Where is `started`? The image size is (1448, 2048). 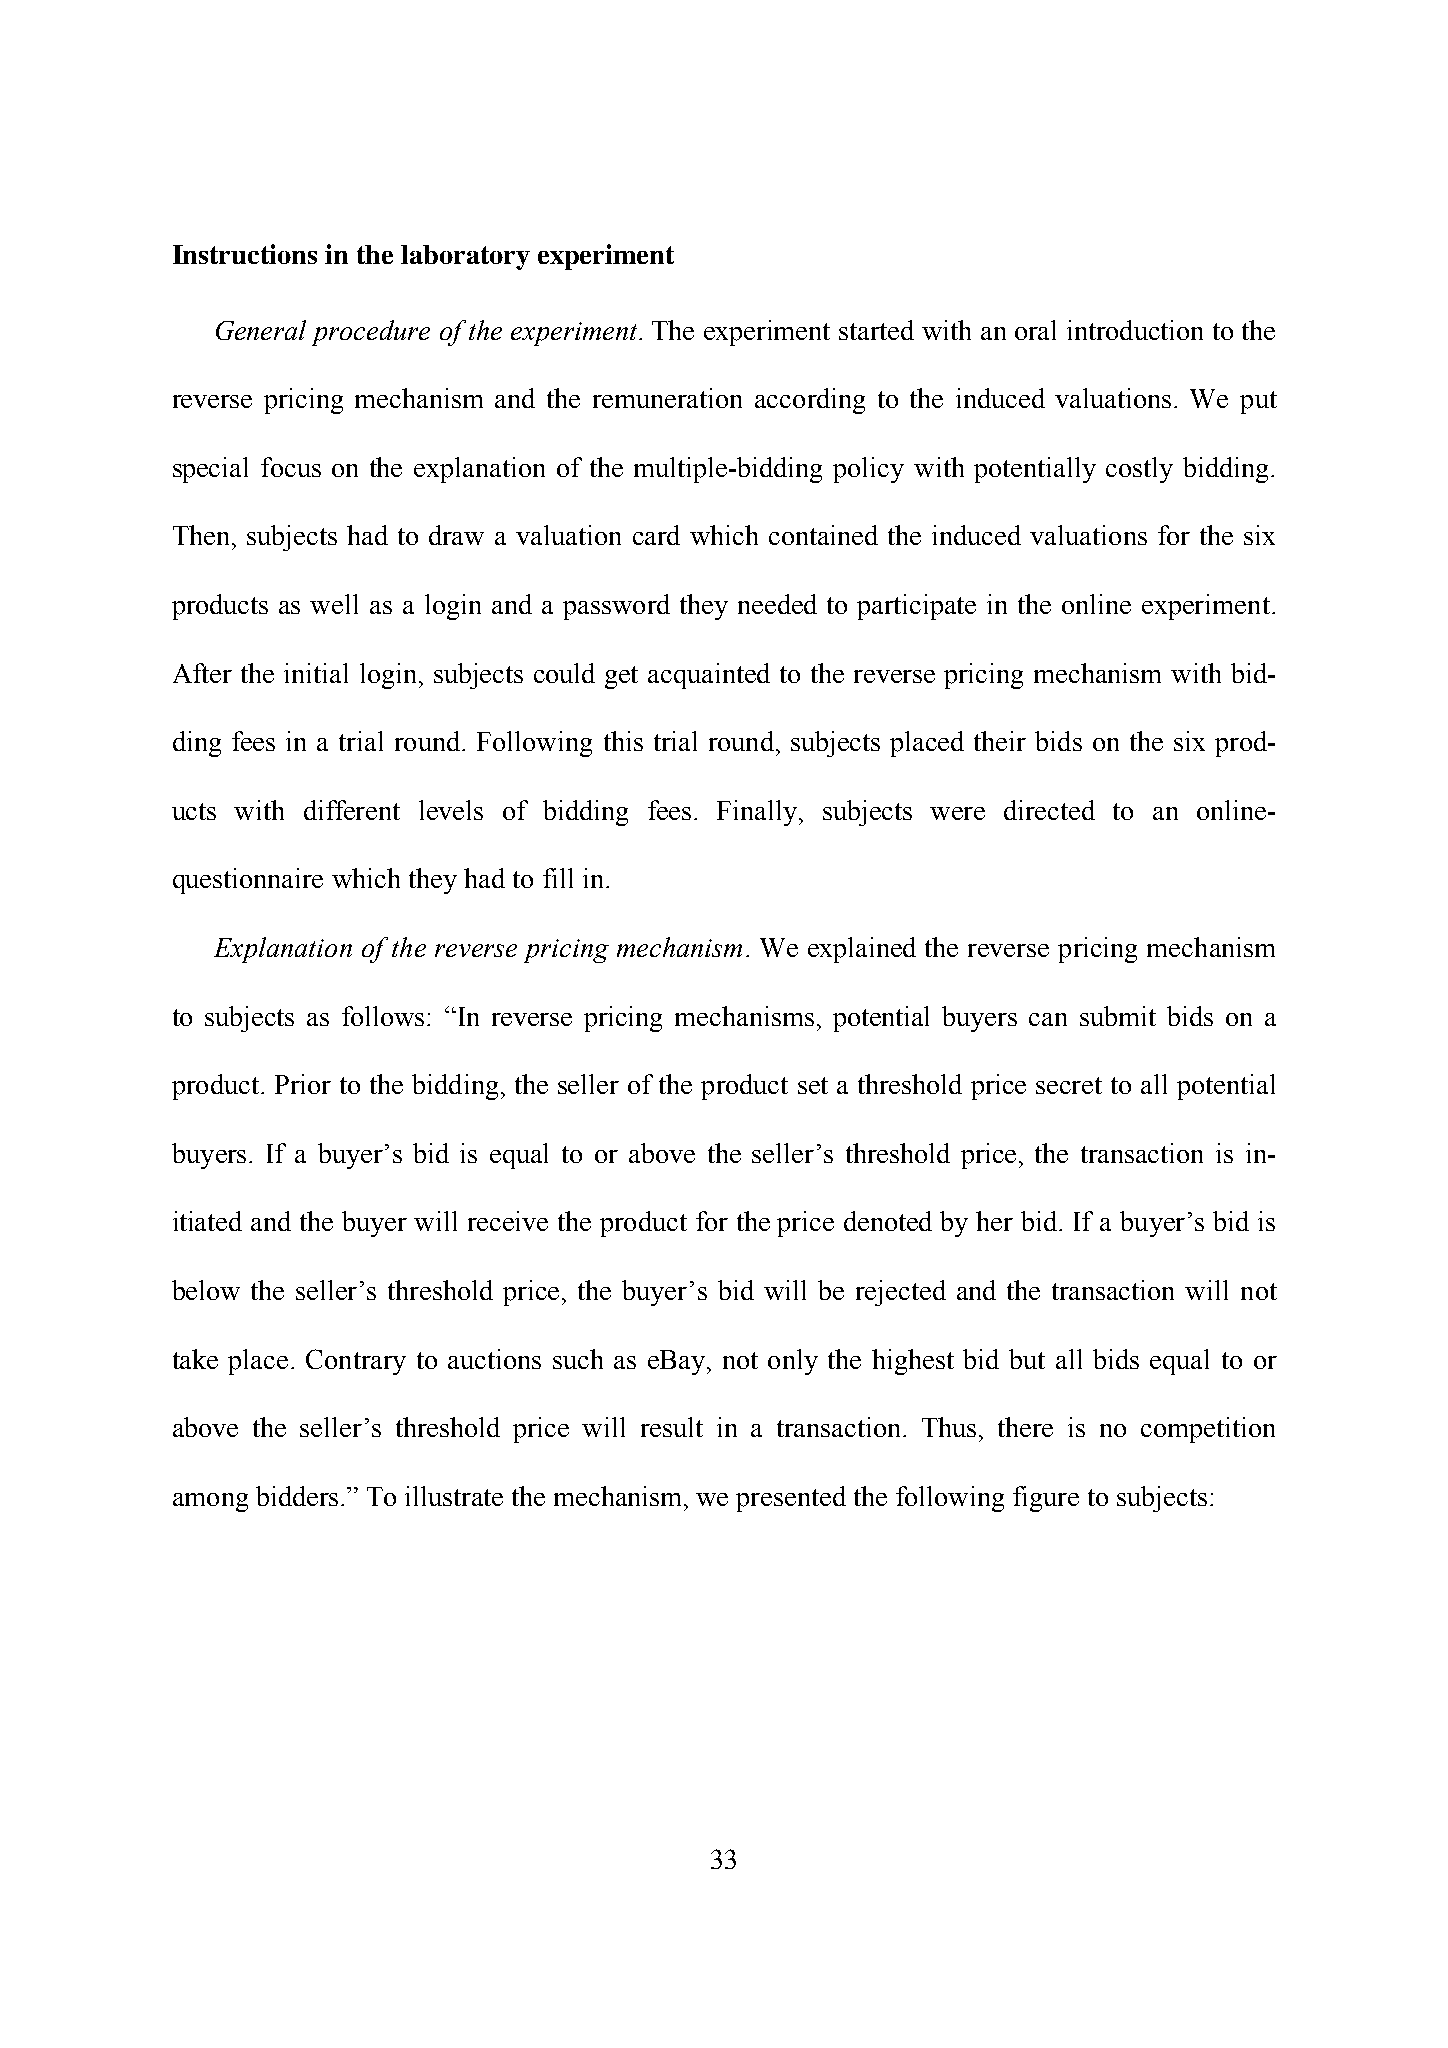 started is located at coordinates (876, 330).
